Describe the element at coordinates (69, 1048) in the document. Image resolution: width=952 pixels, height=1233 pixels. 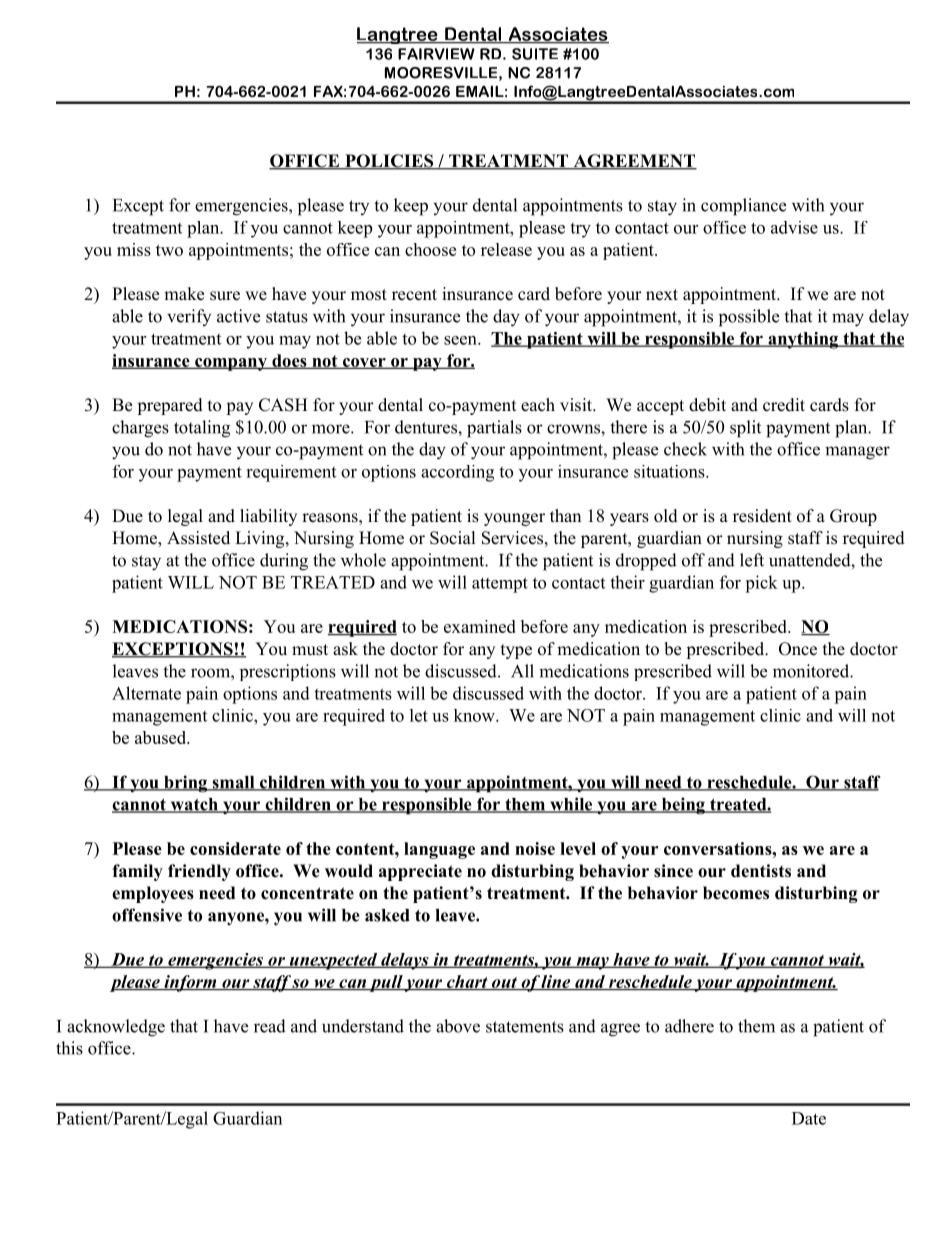
I see `this` at that location.
